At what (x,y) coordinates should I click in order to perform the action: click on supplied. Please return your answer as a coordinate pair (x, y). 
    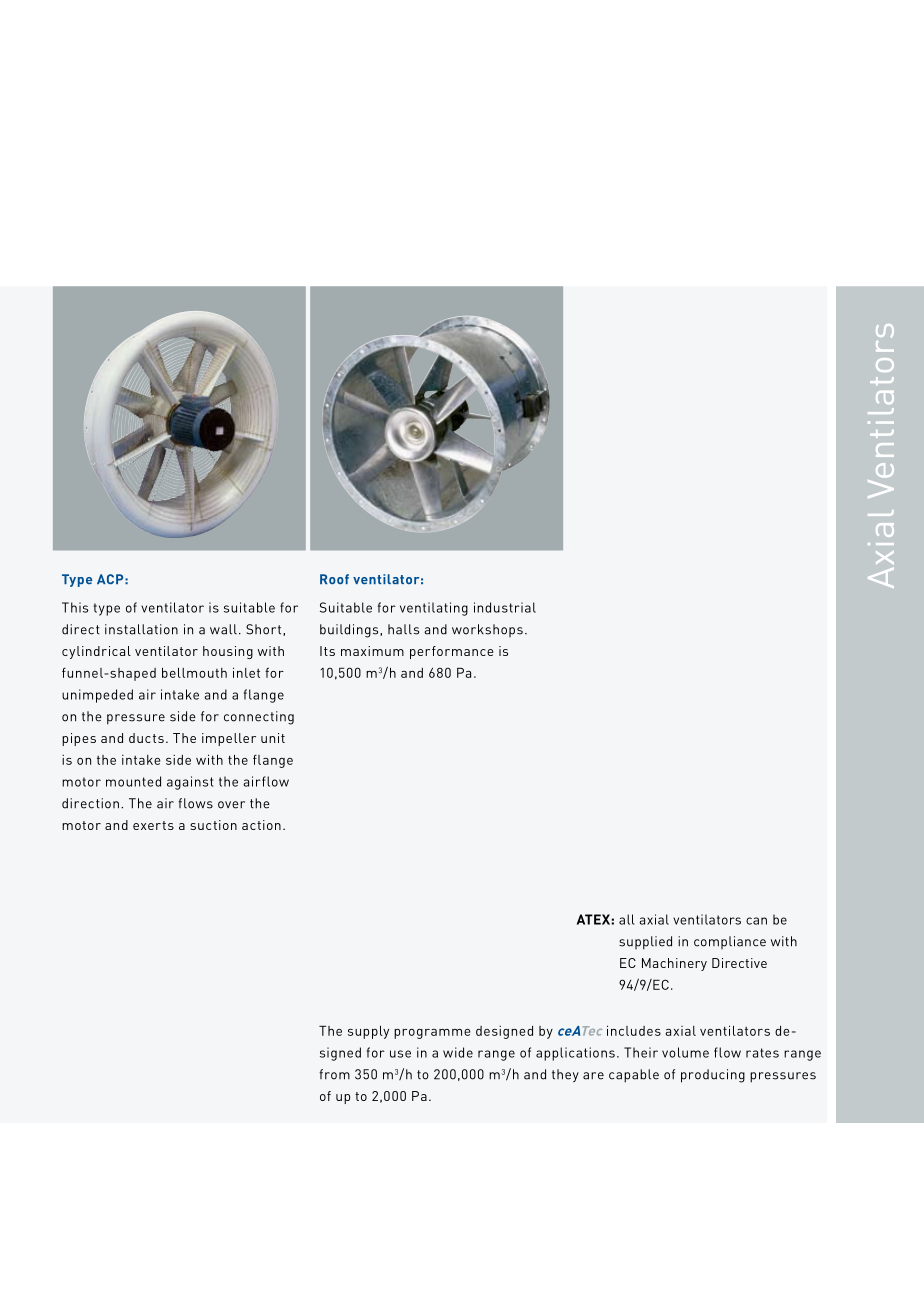
    Looking at the image, I should click on (645, 943).
